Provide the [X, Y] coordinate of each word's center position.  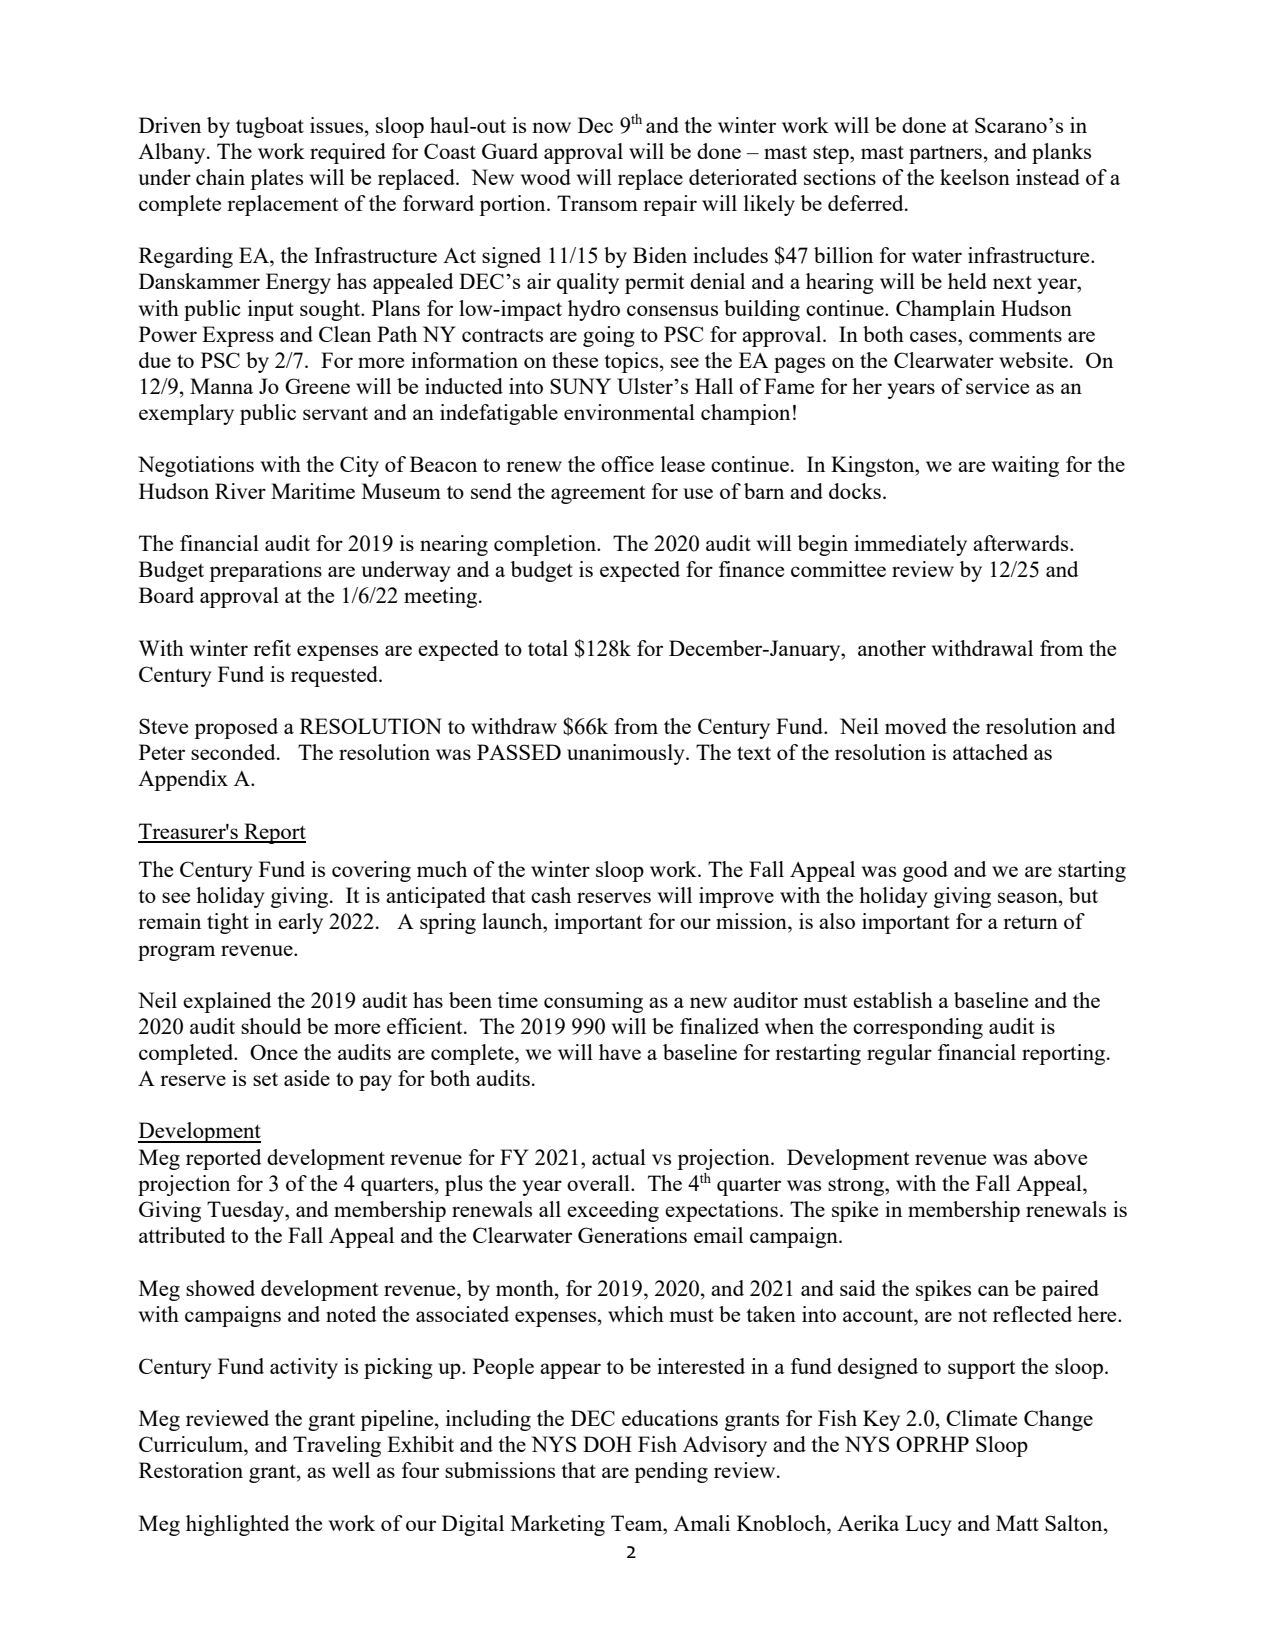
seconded [234, 752]
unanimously [627, 754]
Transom [597, 203]
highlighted [237, 1525]
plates [276, 179]
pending [671, 1472]
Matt [1017, 1523]
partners [945, 154]
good [925, 871]
